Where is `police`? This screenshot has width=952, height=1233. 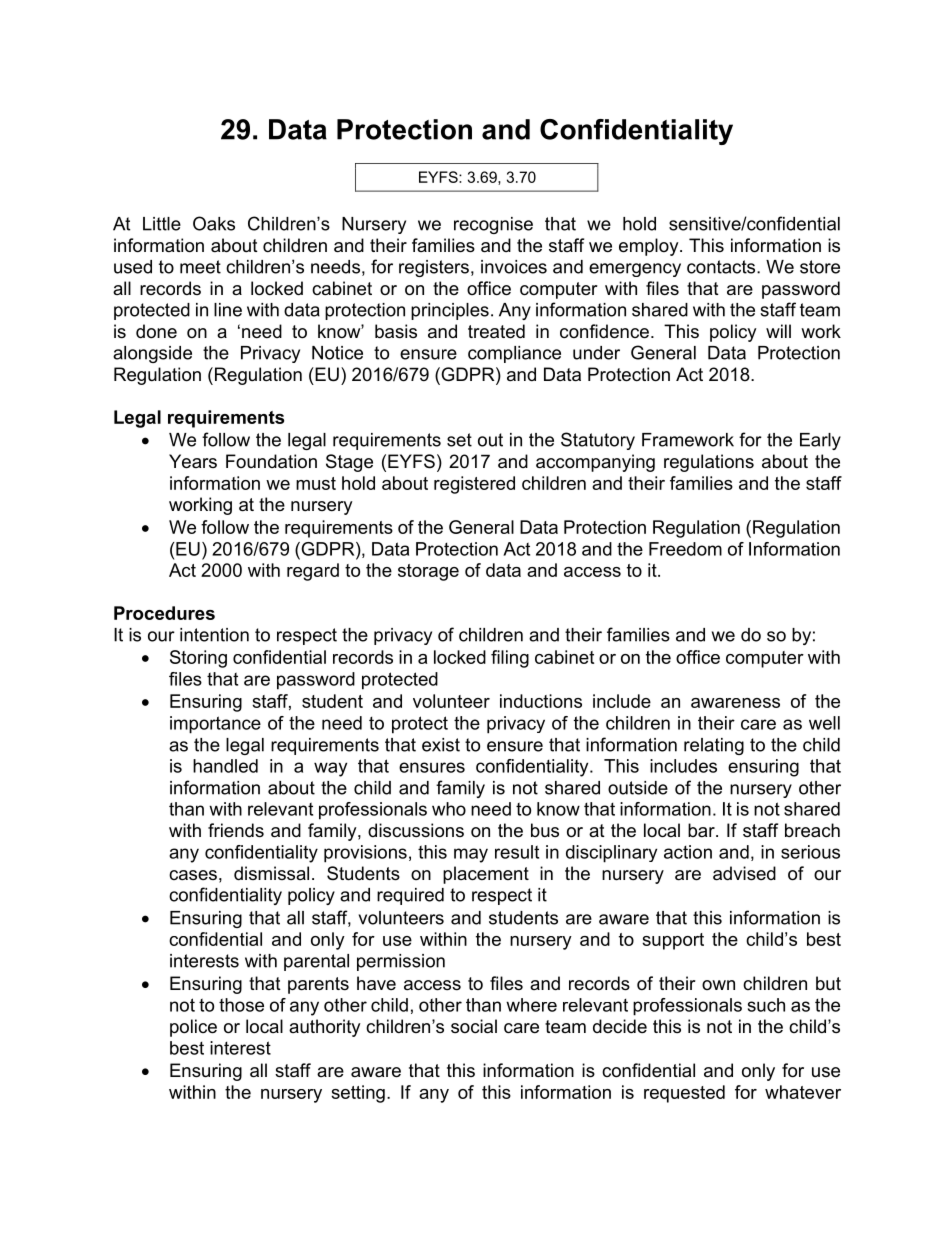 police is located at coordinates (193, 1028).
